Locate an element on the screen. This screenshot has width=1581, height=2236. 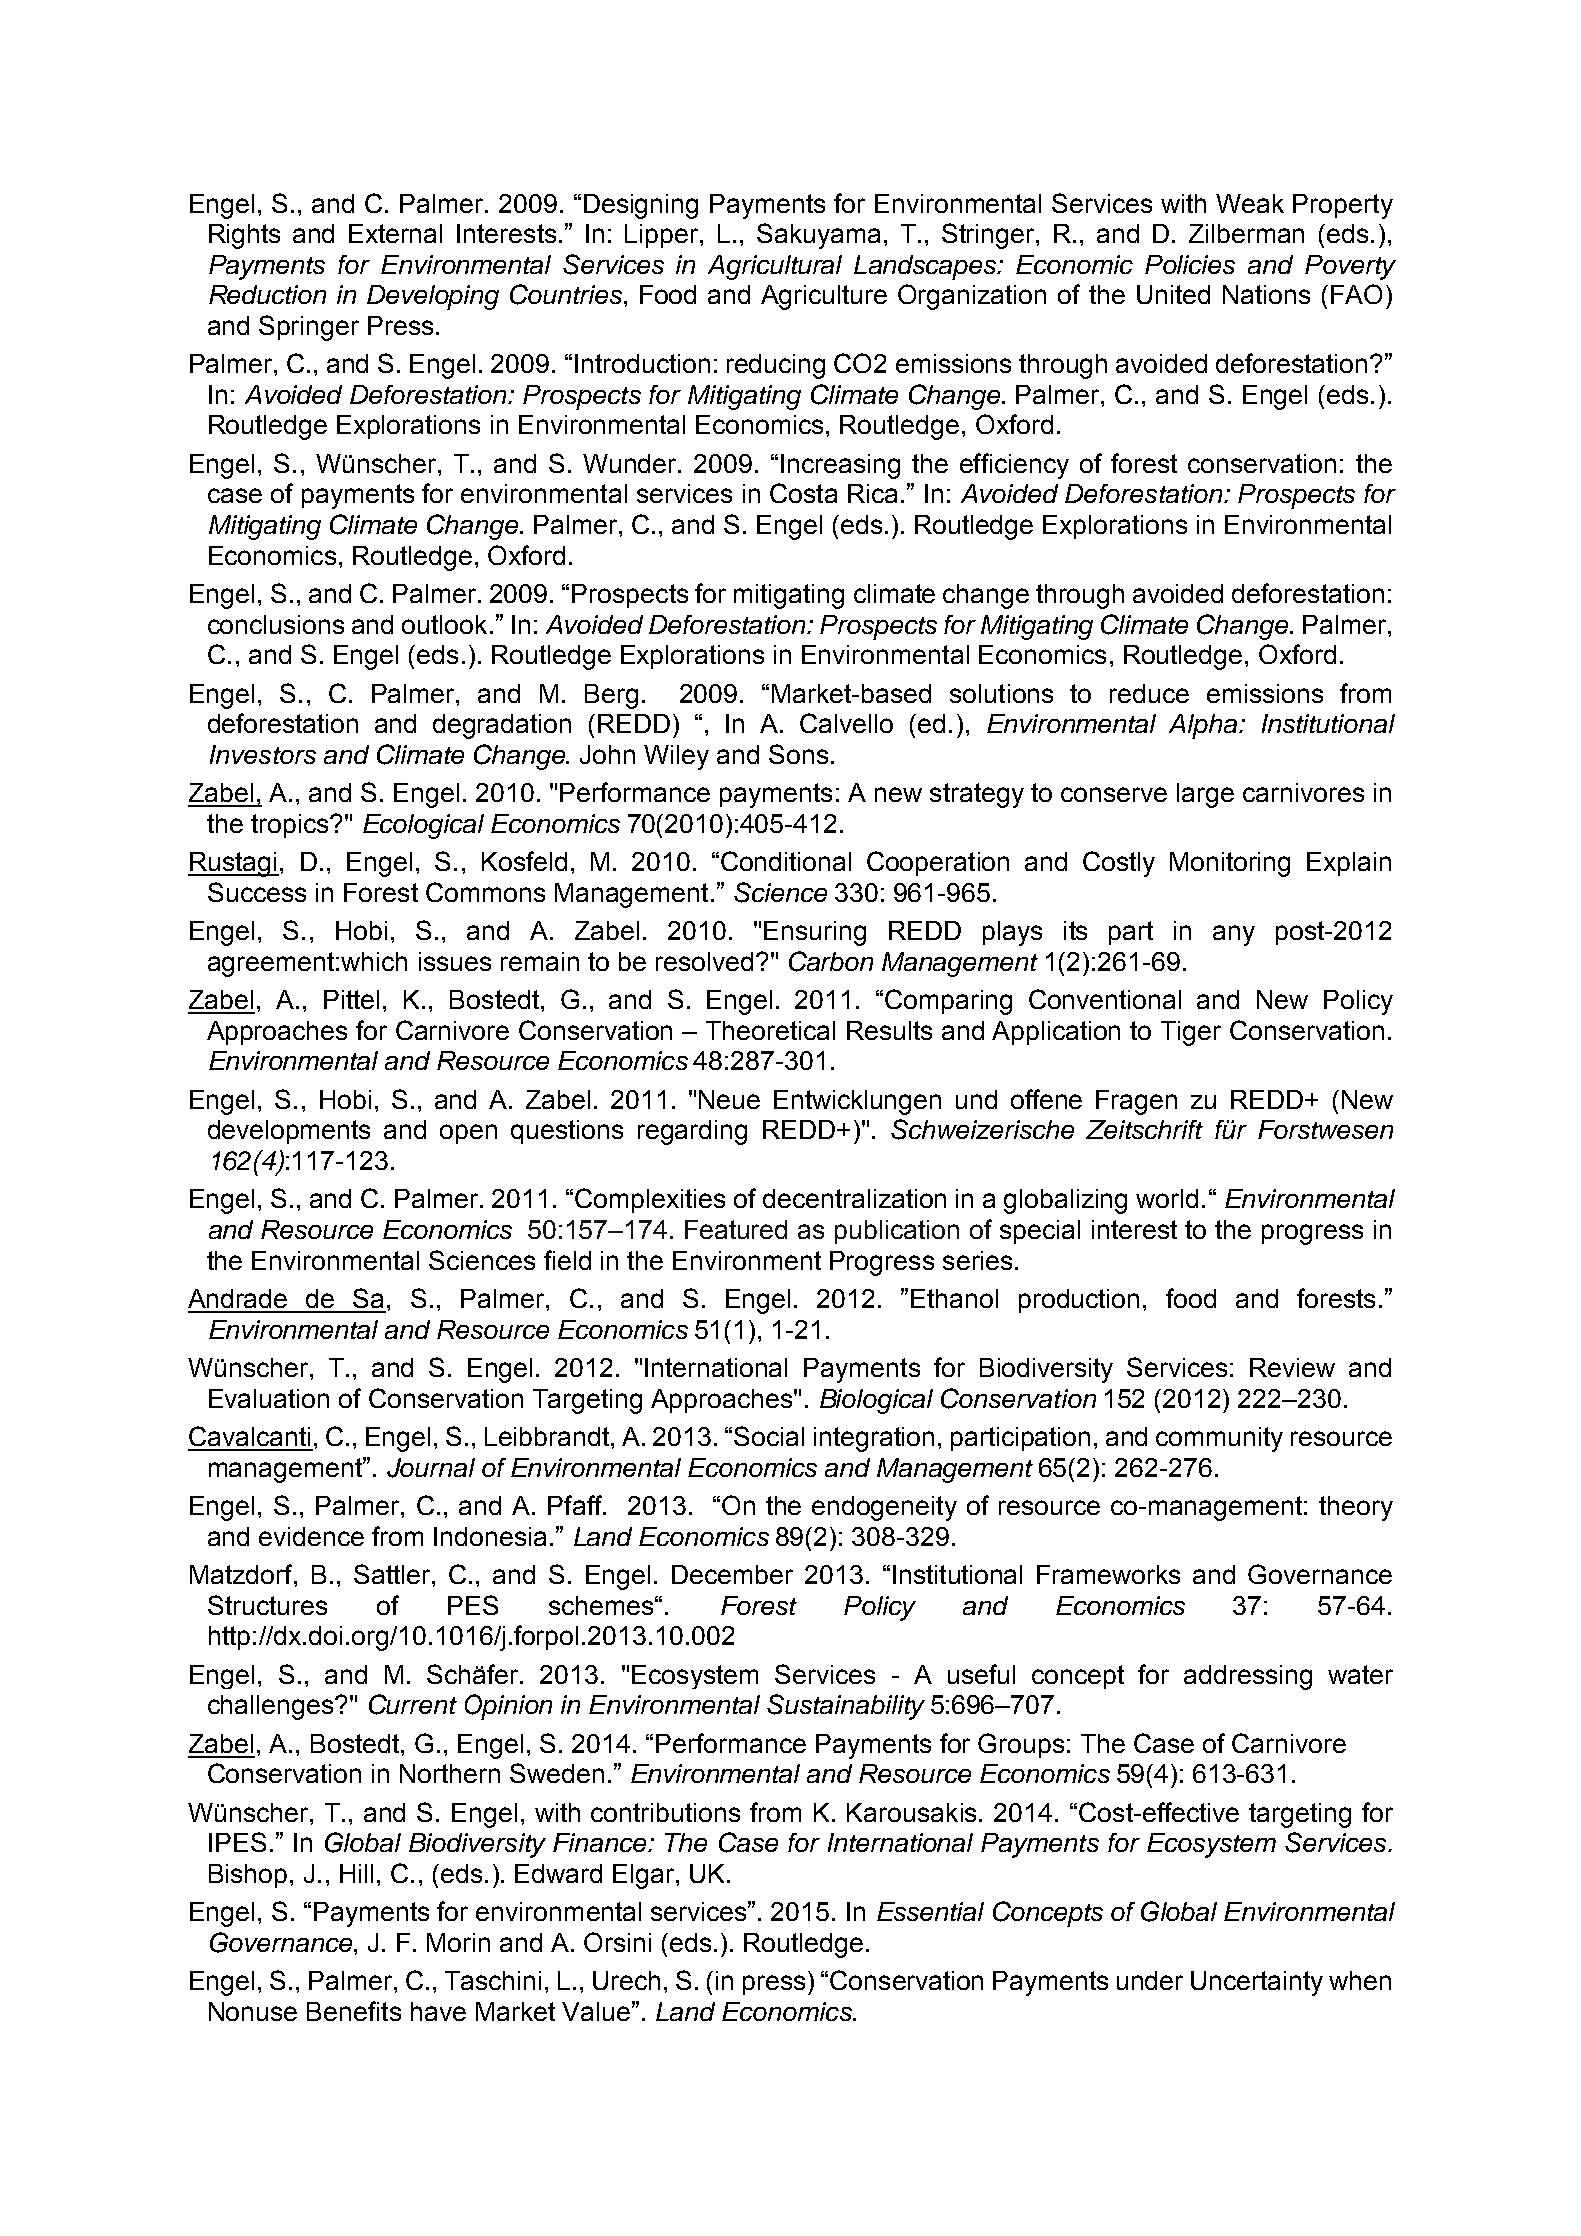
Benefits is located at coordinates (354, 2011).
